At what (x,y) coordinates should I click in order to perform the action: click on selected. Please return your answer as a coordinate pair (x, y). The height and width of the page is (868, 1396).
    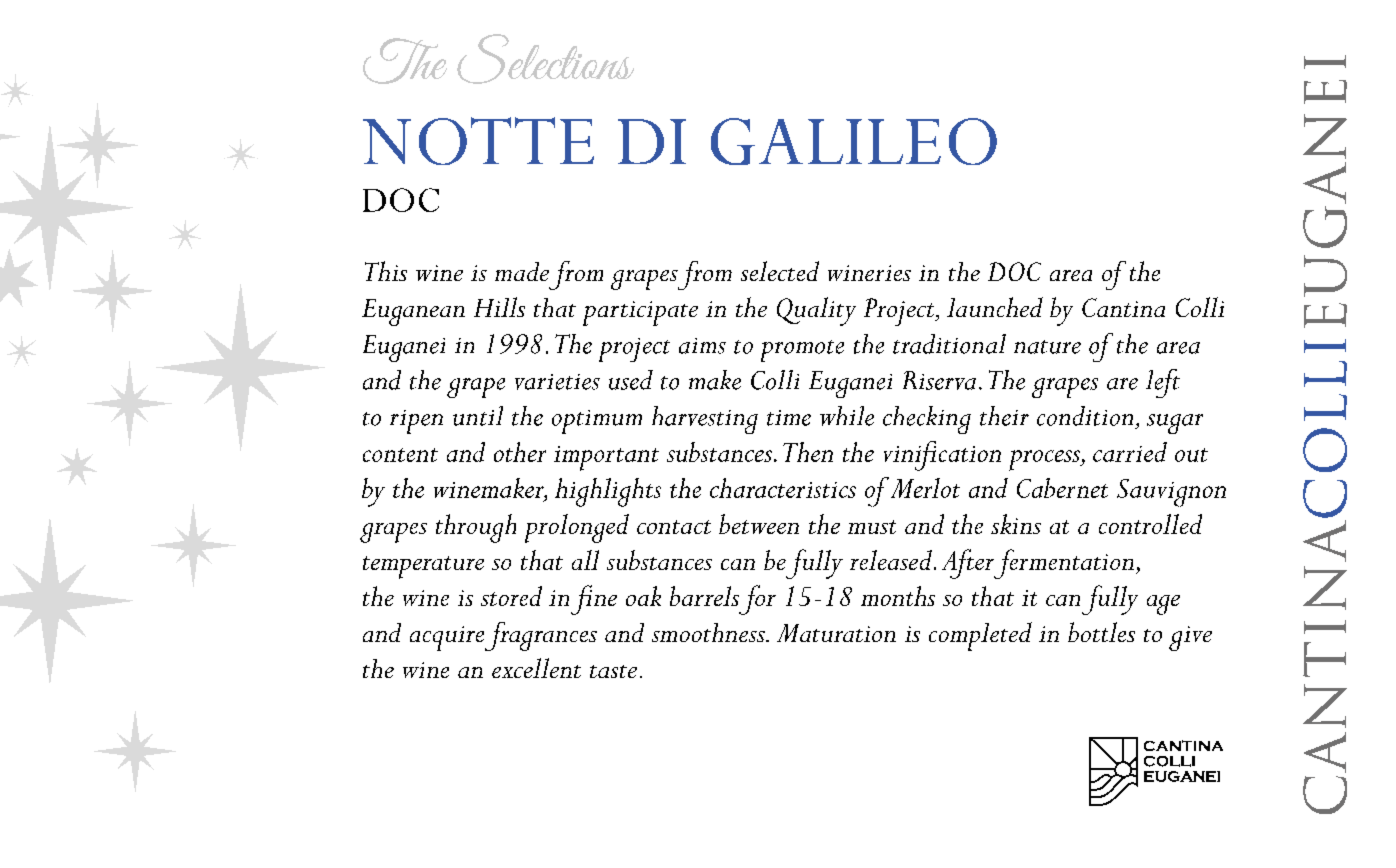
    Looking at the image, I should click on (780, 271).
